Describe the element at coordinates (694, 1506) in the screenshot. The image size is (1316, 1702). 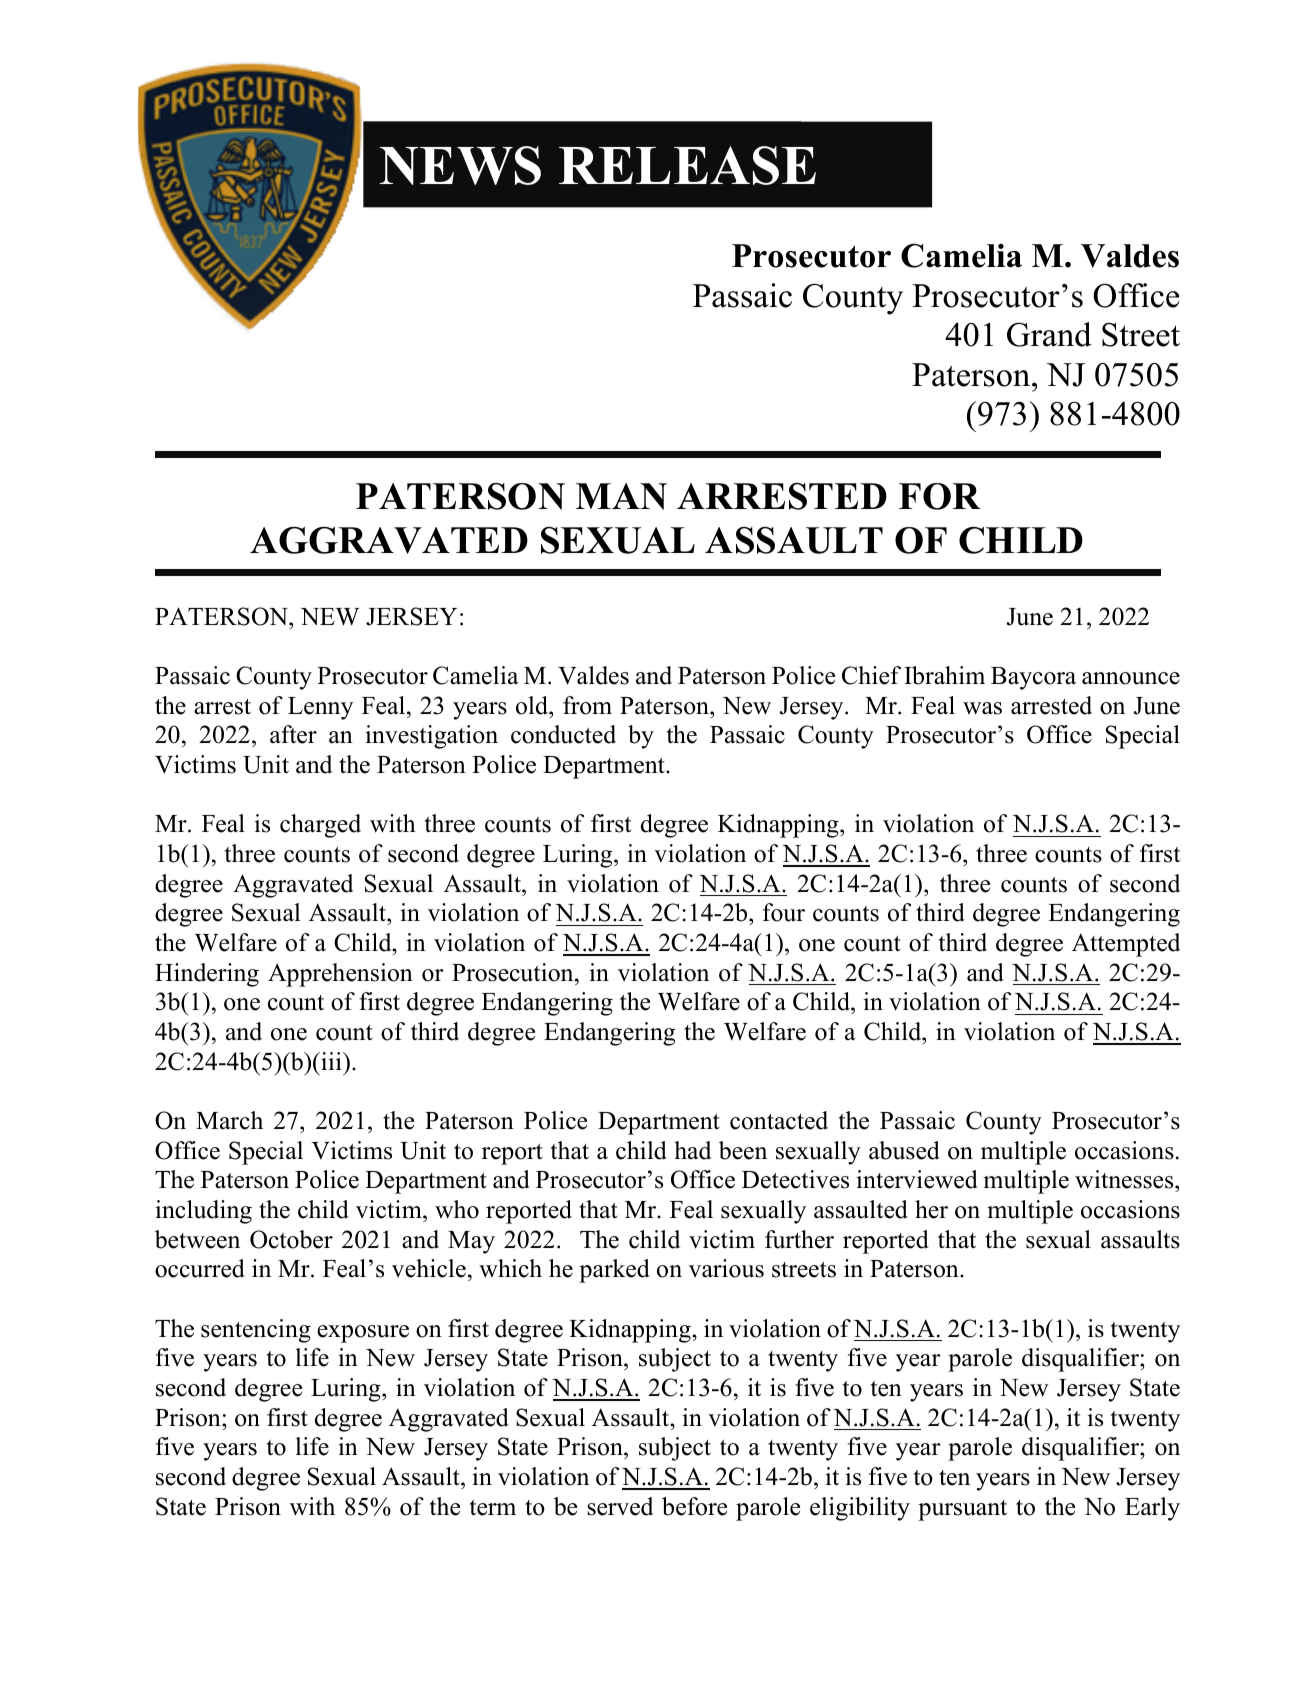
I see `before` at that location.
